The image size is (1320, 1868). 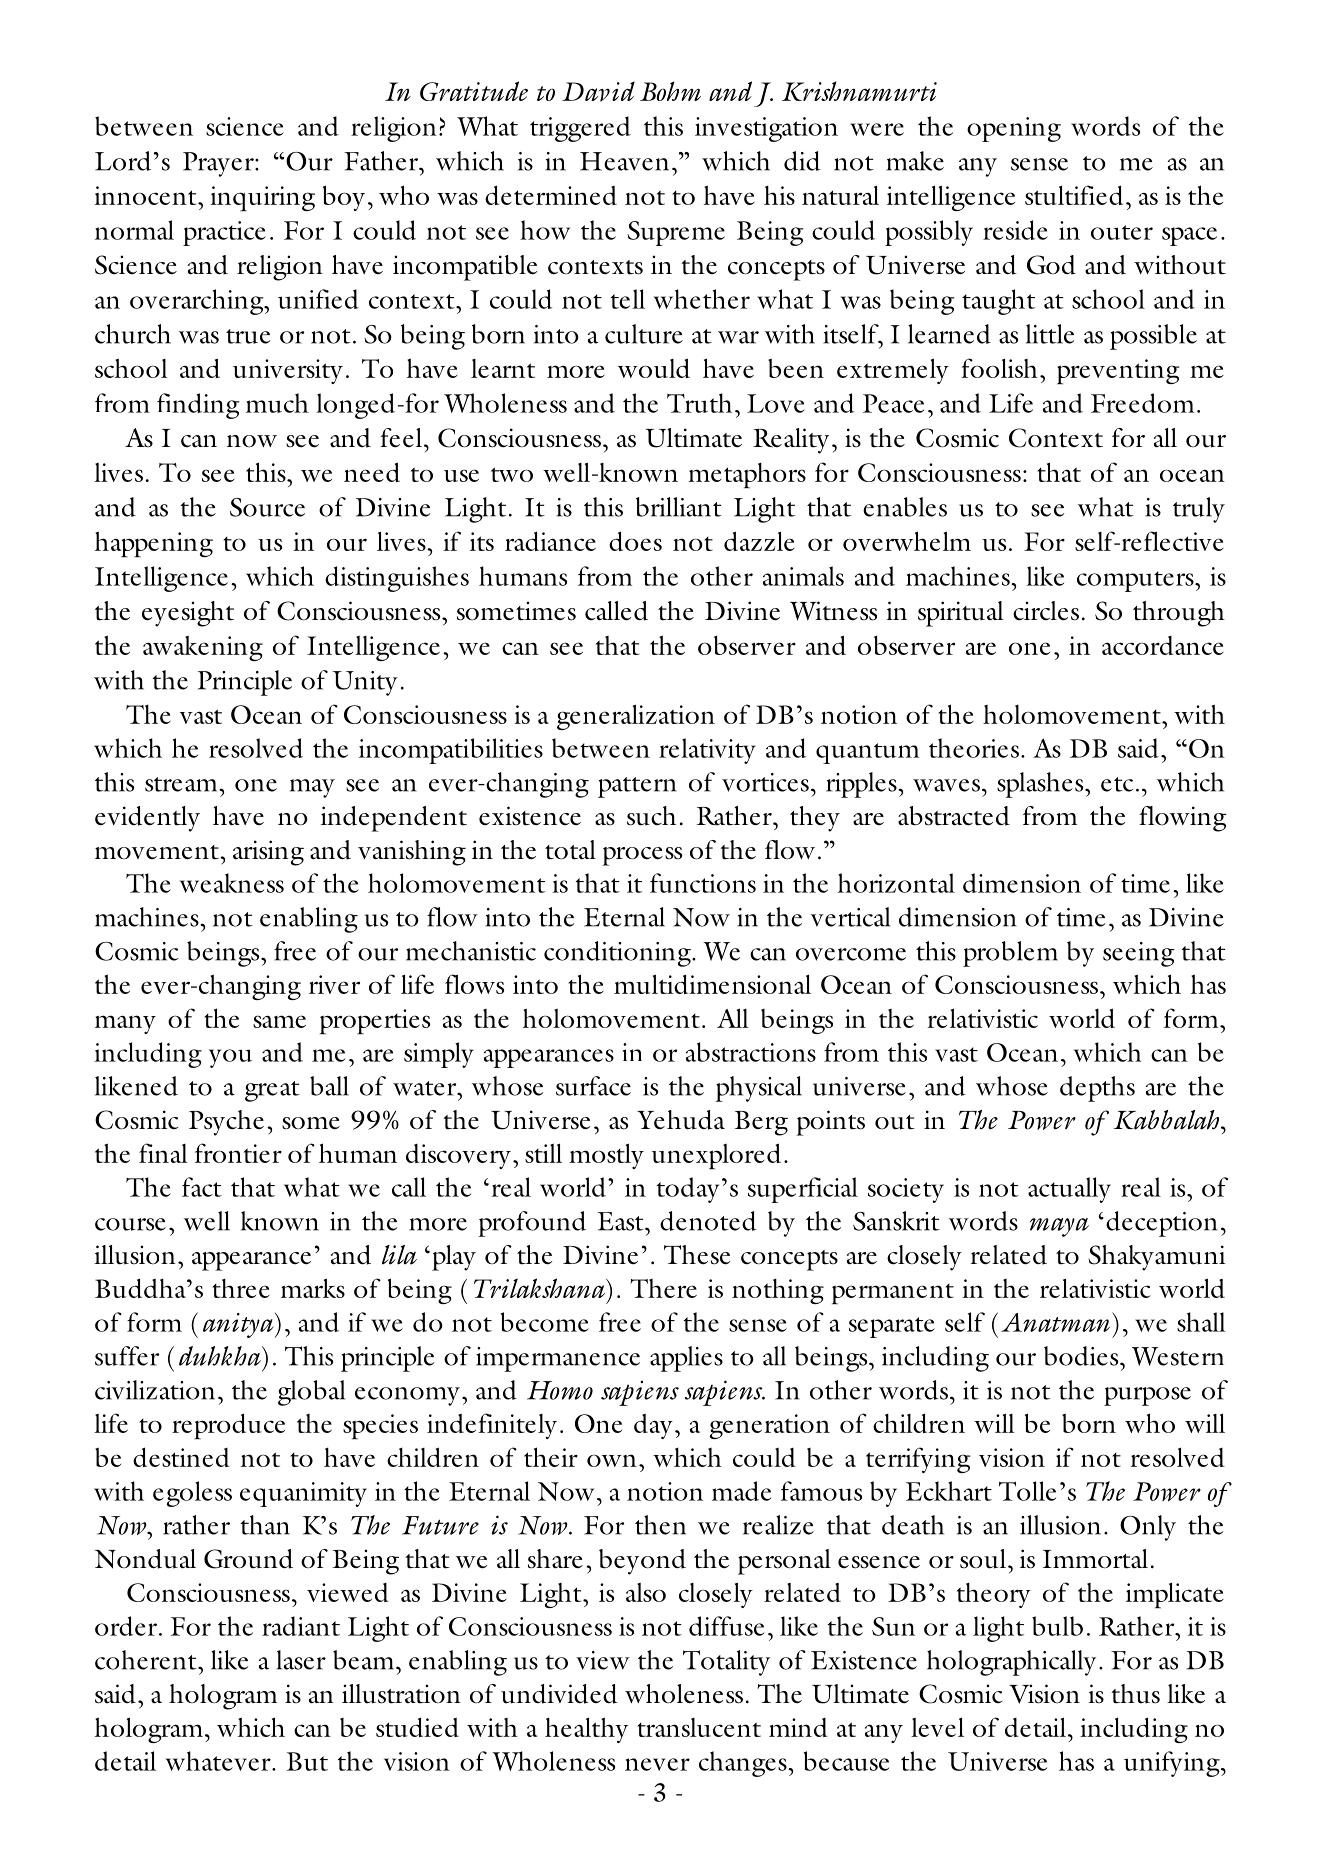 What do you see at coordinates (624, 161) in the screenshot?
I see `Heaven` at bounding box center [624, 161].
